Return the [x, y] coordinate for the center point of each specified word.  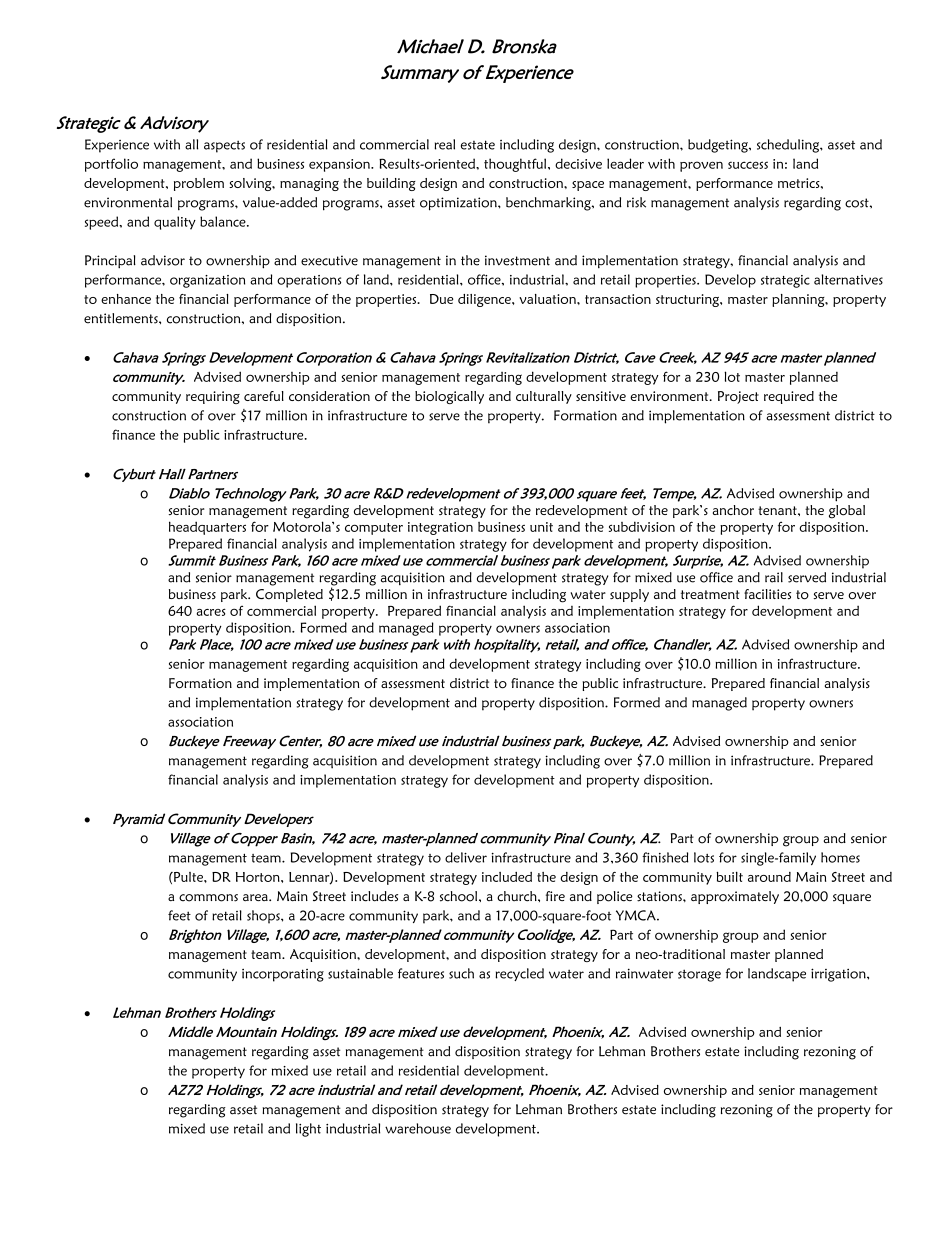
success [748, 165]
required [789, 397]
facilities [767, 594]
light [308, 1130]
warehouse [418, 1128]
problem [199, 184]
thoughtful [516, 165]
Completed [289, 595]
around [769, 877]
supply [629, 595]
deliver [466, 857]
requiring [213, 397]
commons [208, 898]
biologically [449, 397]
